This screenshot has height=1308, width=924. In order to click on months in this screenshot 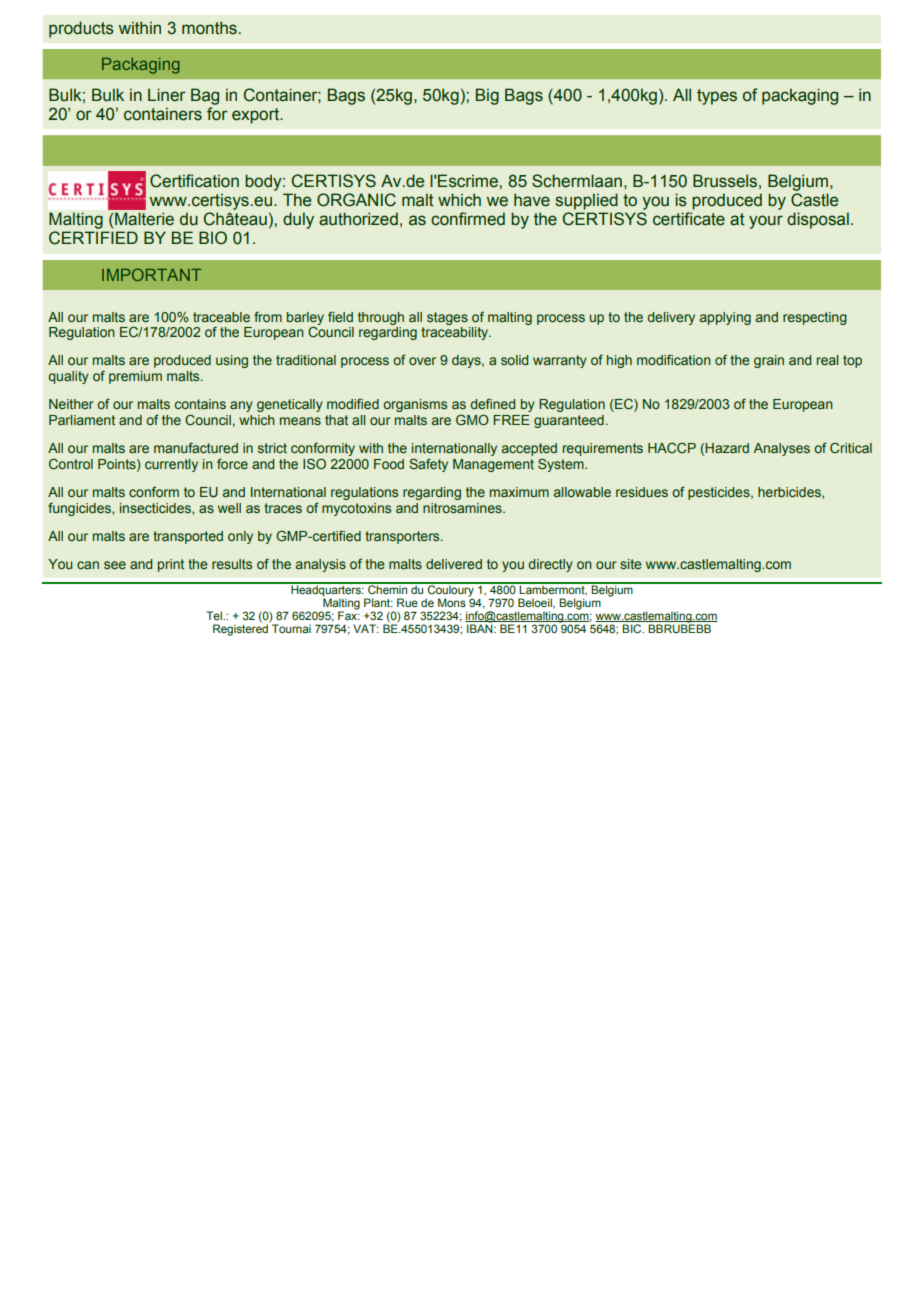, I will do `click(209, 28)`.
